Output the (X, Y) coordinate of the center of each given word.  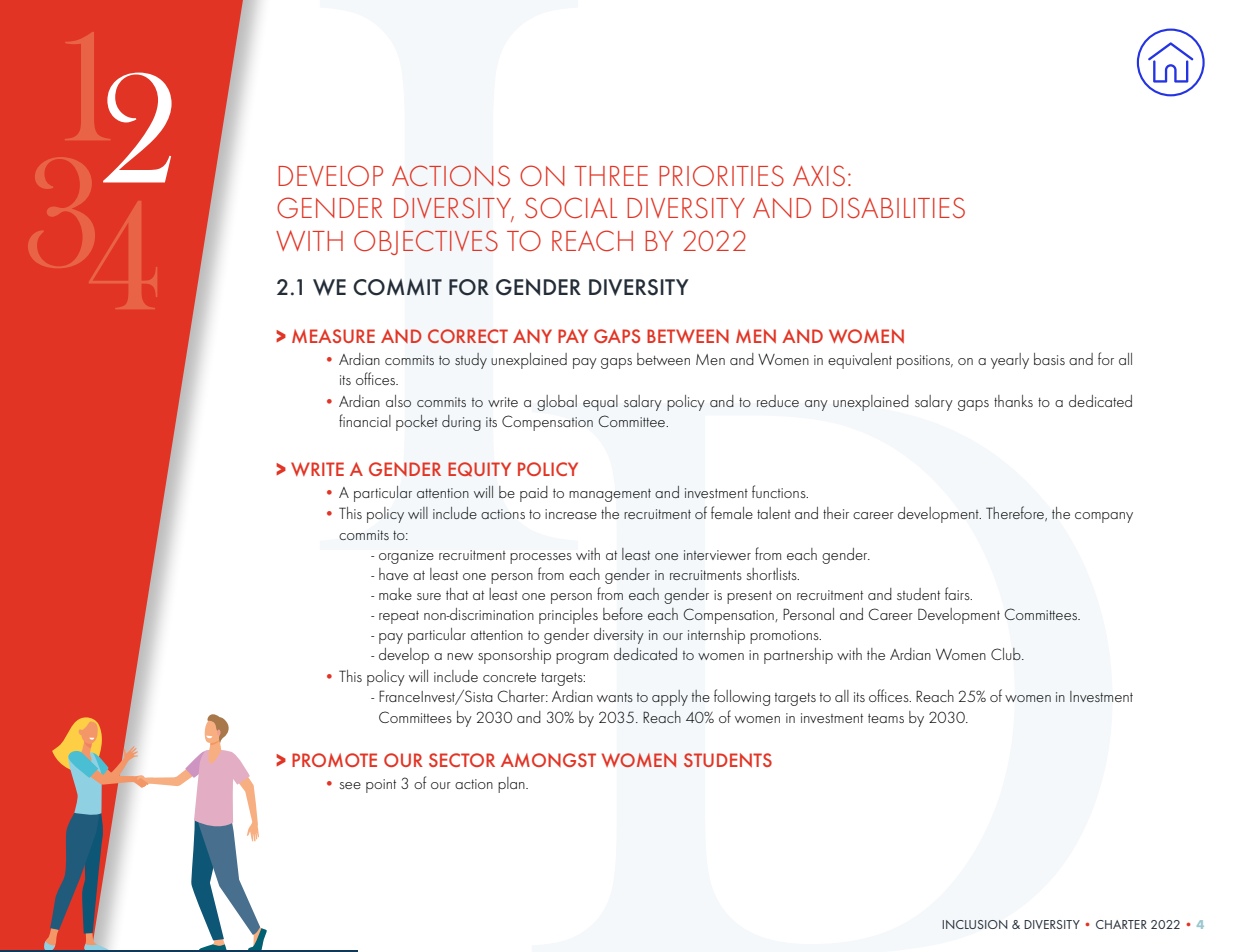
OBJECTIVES (426, 242)
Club (1007, 654)
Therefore (1016, 513)
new (460, 656)
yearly (1010, 361)
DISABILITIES (894, 208)
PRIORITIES (721, 176)
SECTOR (462, 760)
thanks (1013, 401)
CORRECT (468, 336)
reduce (778, 401)
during (461, 423)
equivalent (860, 361)
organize (406, 557)
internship (716, 636)
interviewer (717, 555)
